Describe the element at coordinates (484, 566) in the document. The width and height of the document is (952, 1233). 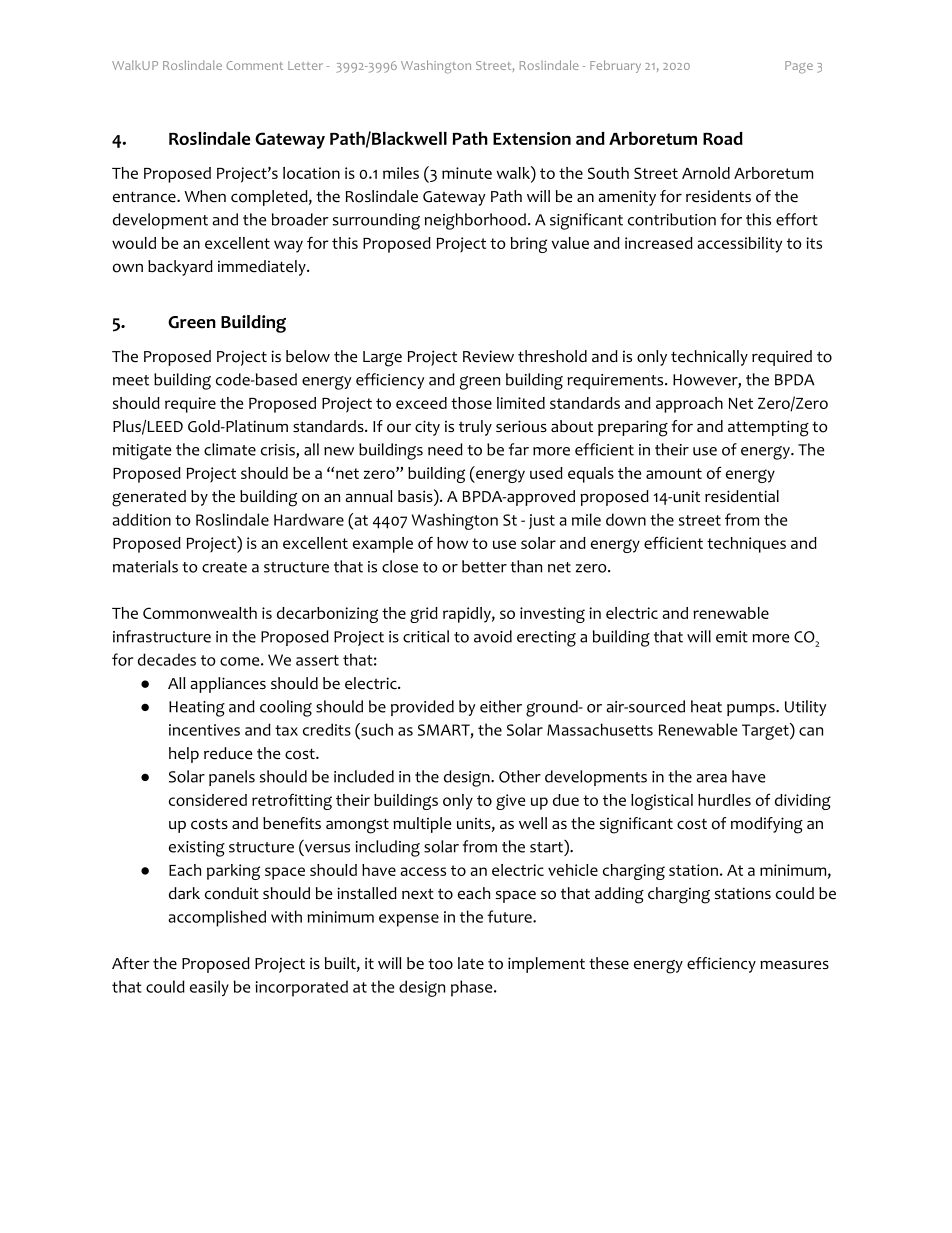
I see `better` at that location.
